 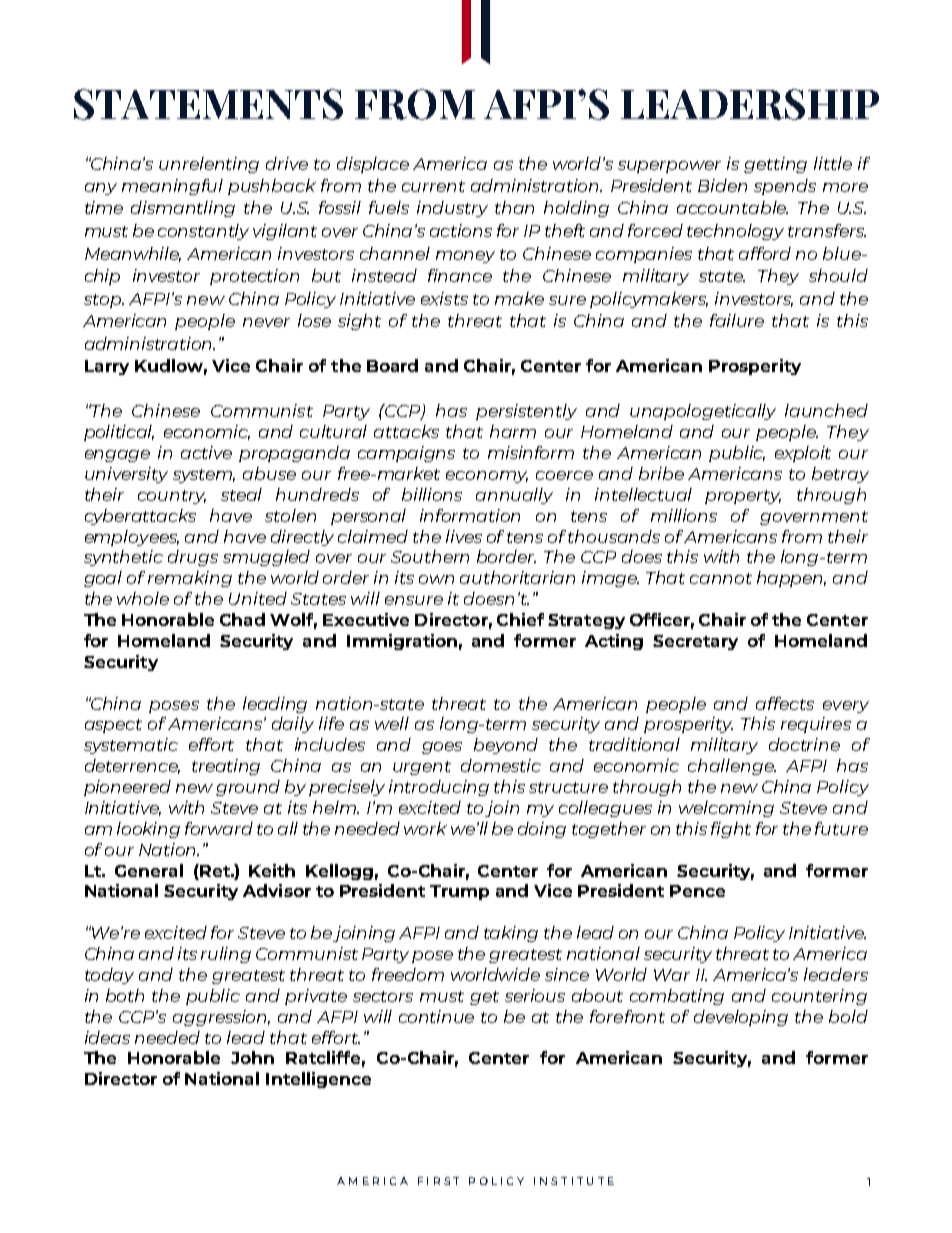 I want to click on Secretary, so click(x=695, y=642).
